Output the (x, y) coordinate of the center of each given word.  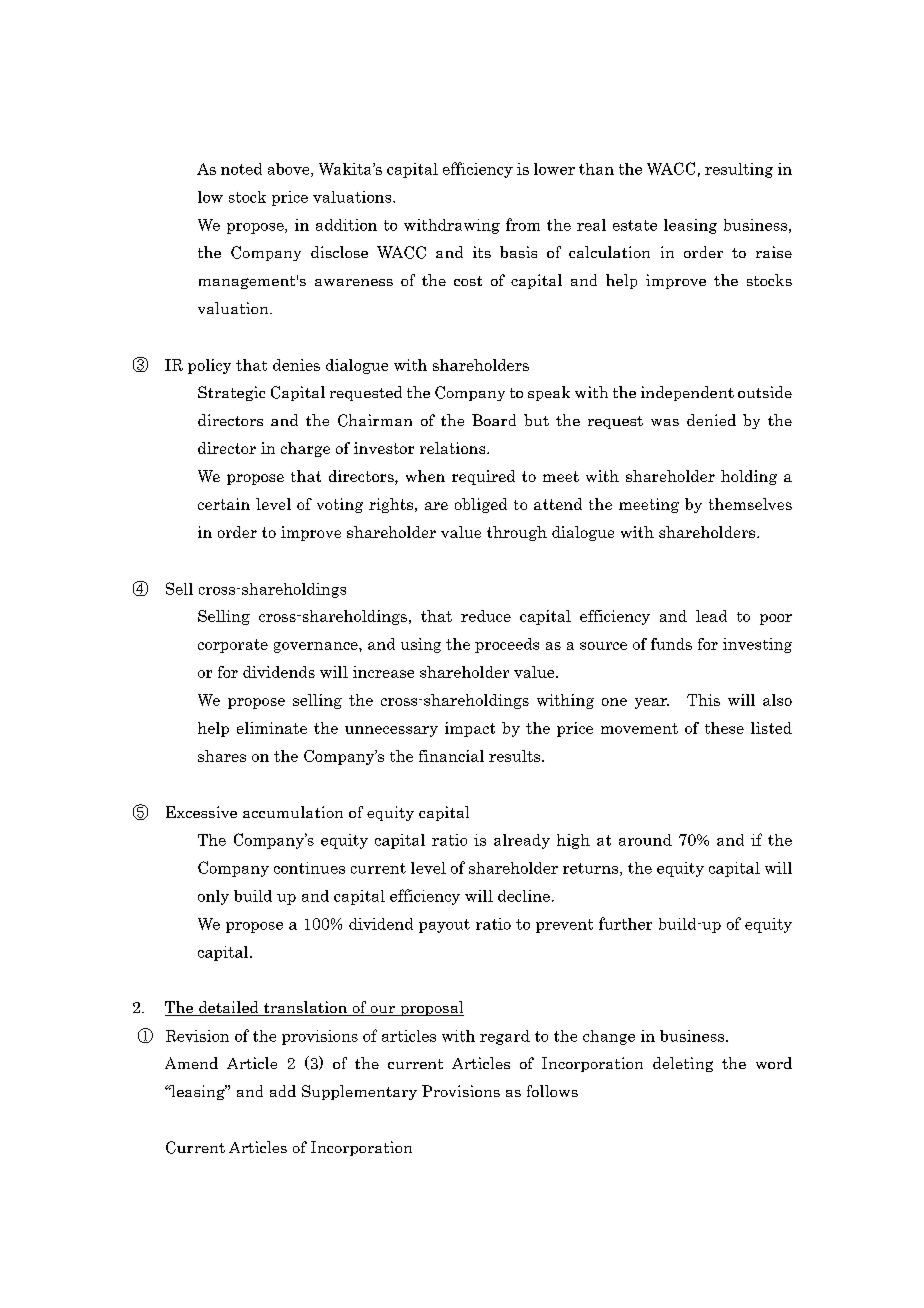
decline (524, 896)
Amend (191, 1063)
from (523, 224)
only (213, 897)
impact (470, 729)
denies (296, 365)
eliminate (272, 728)
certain (224, 504)
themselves (750, 504)
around (645, 840)
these (724, 728)
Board (494, 420)
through (517, 533)
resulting (739, 170)
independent (687, 393)
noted (241, 169)
